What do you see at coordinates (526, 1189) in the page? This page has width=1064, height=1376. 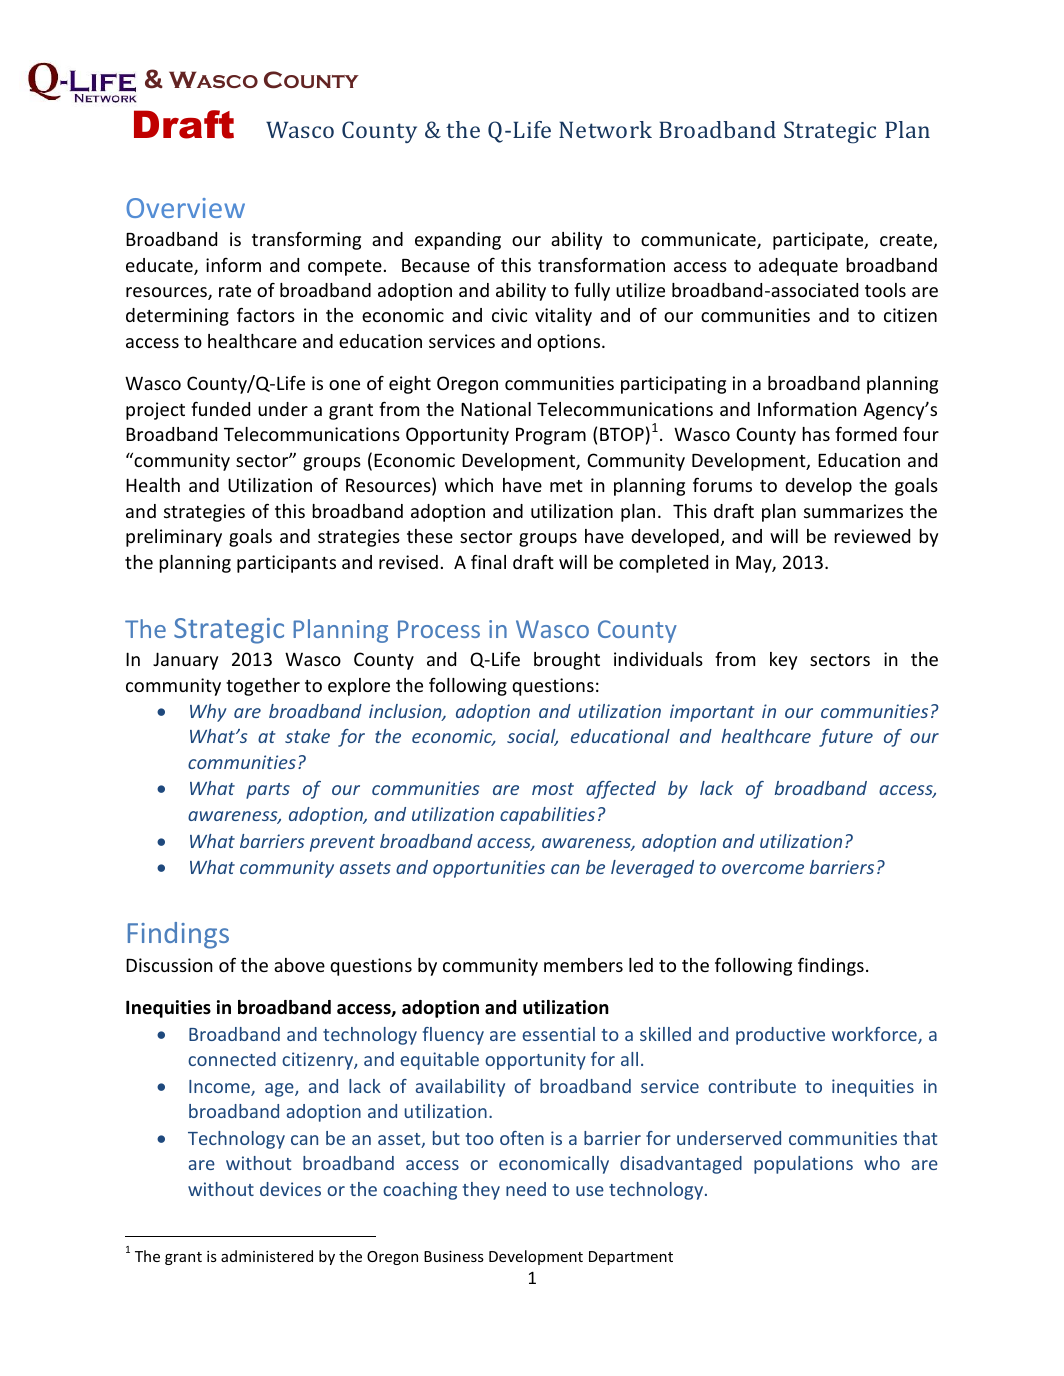 I see `need` at bounding box center [526, 1189].
